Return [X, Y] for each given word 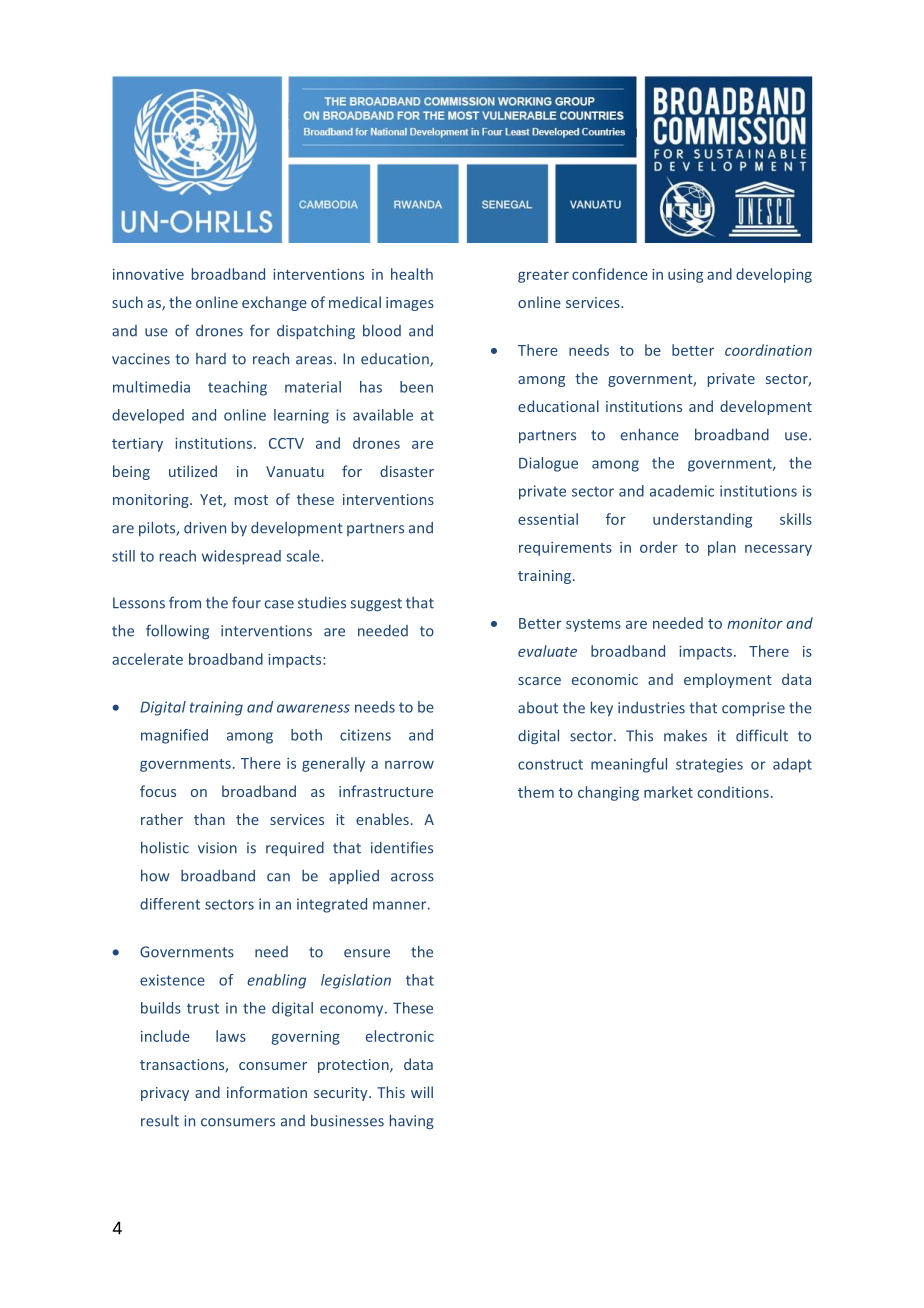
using [685, 276]
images [410, 304]
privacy [165, 1094]
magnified [174, 736]
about [538, 708]
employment [728, 680]
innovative [148, 274]
